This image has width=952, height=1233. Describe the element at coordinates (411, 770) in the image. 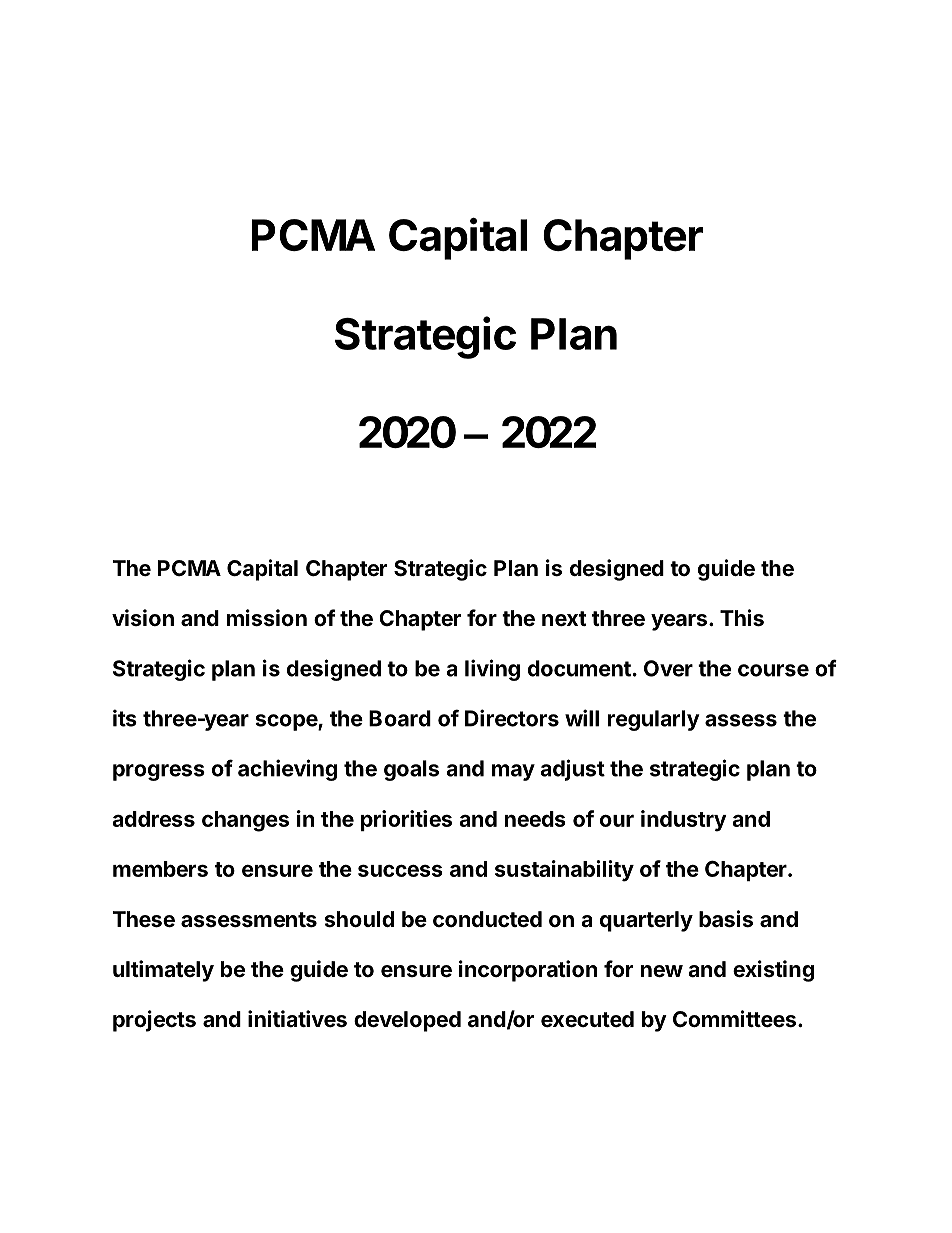

I see `goals` at that location.
